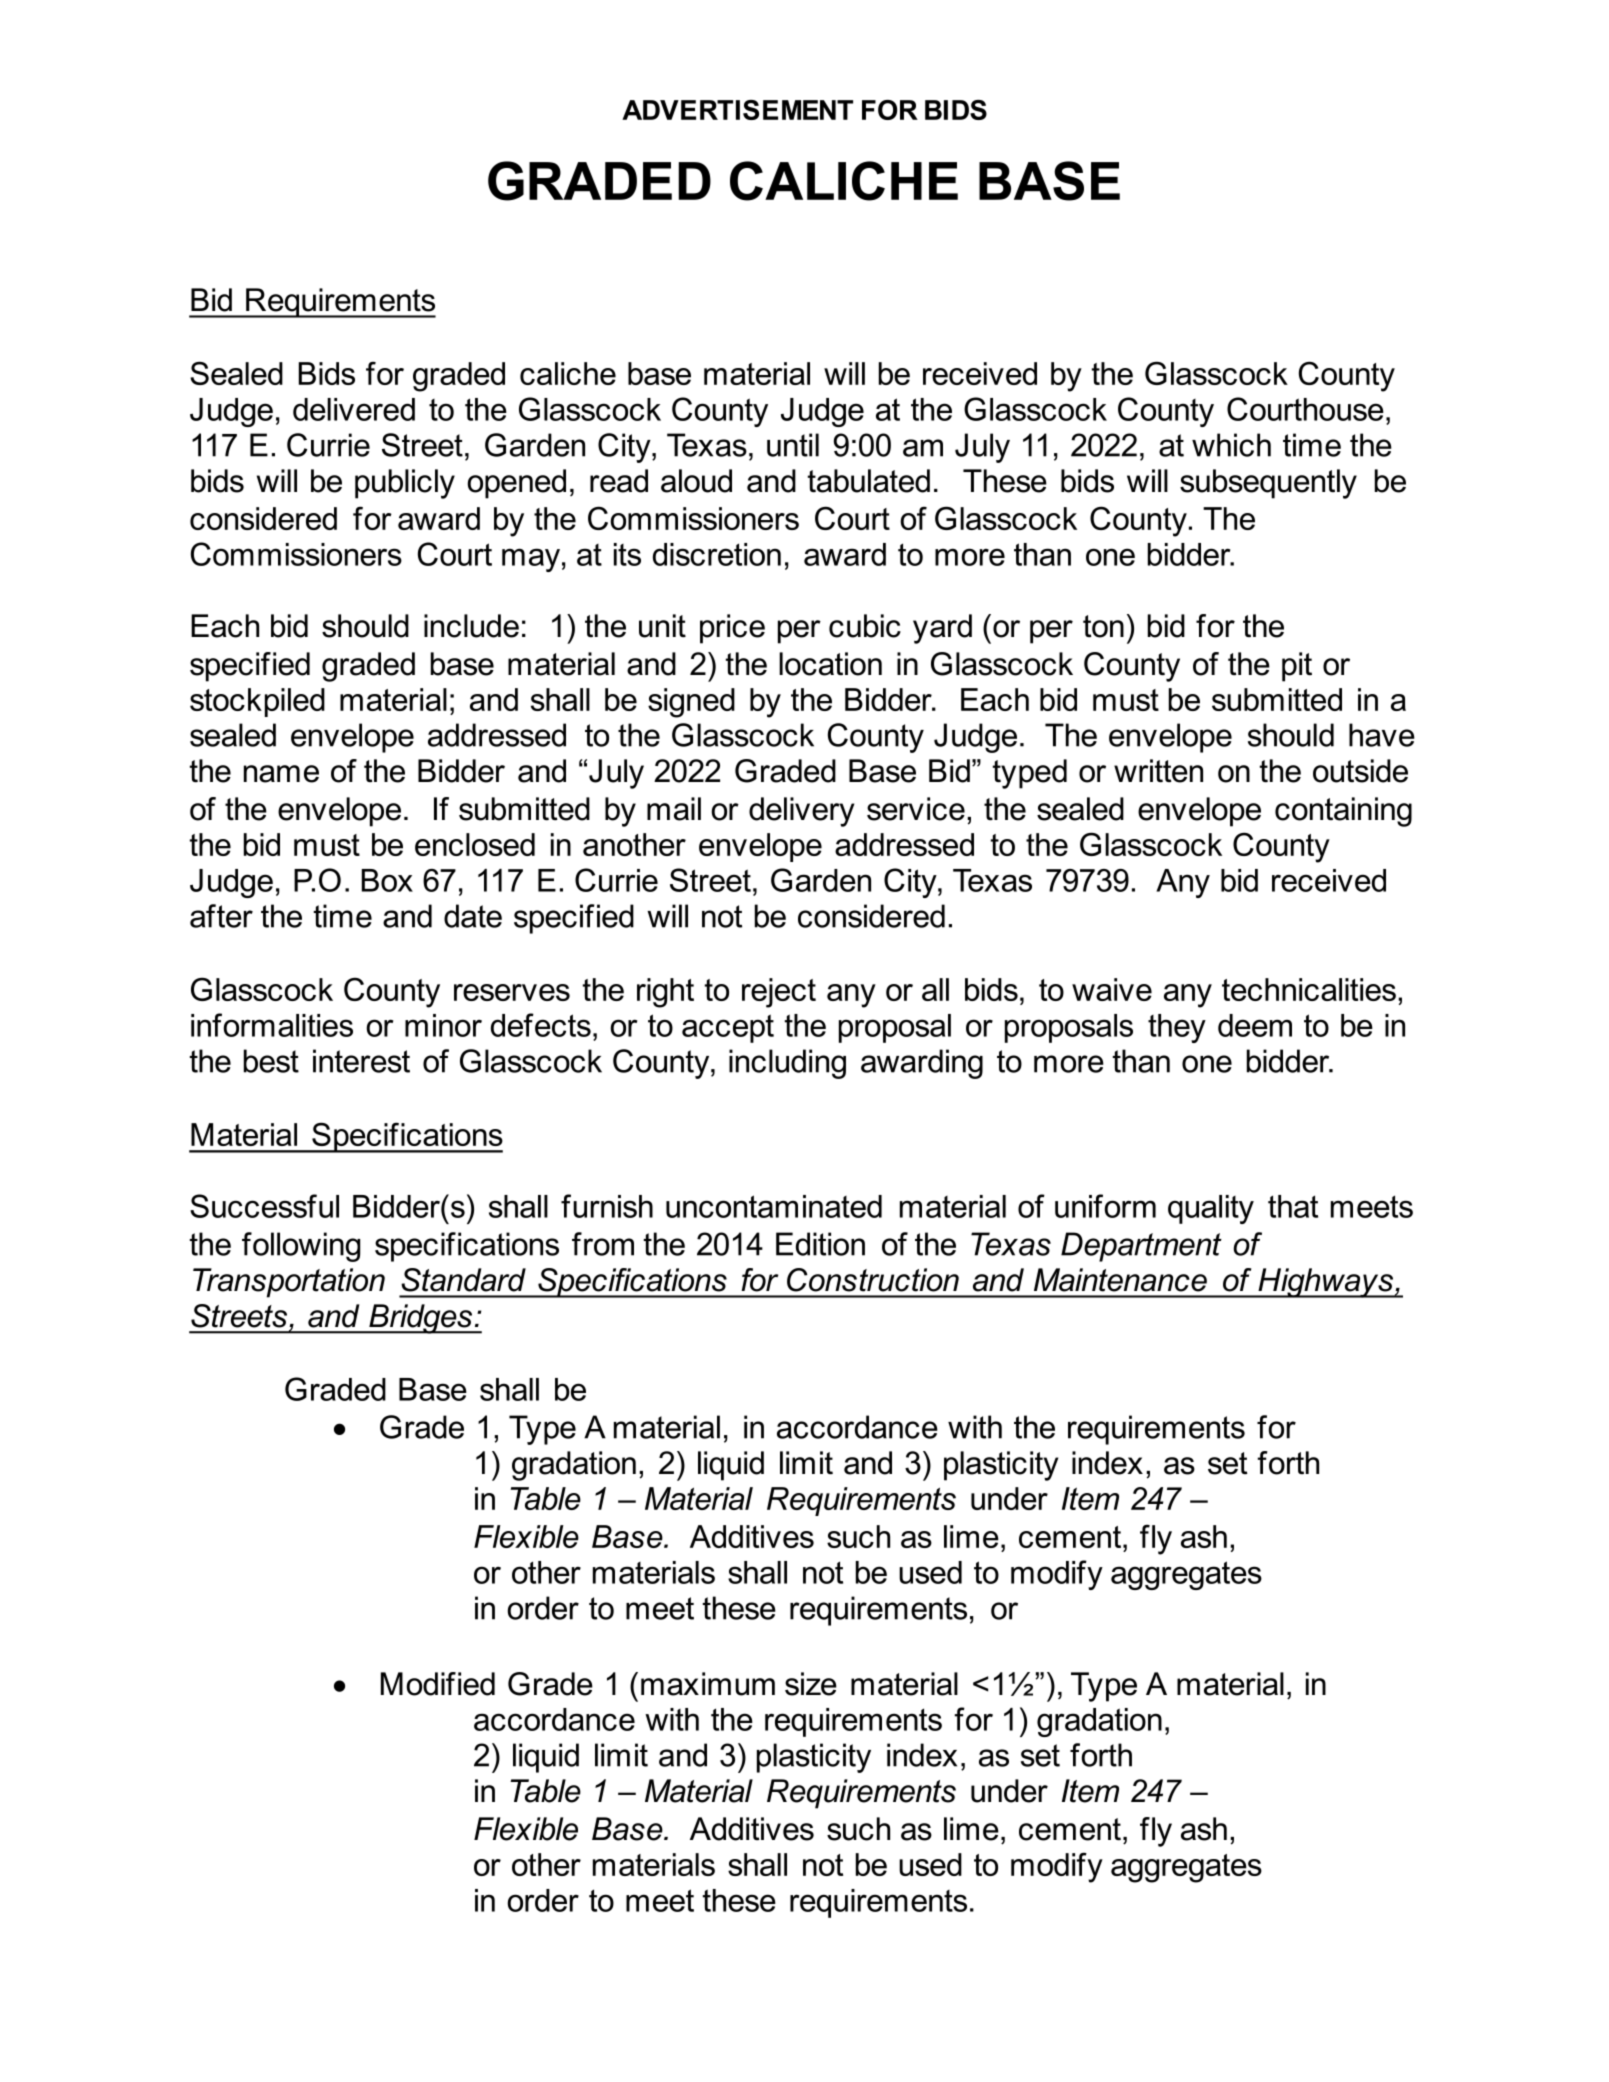  I want to click on Modified, so click(438, 1684).
